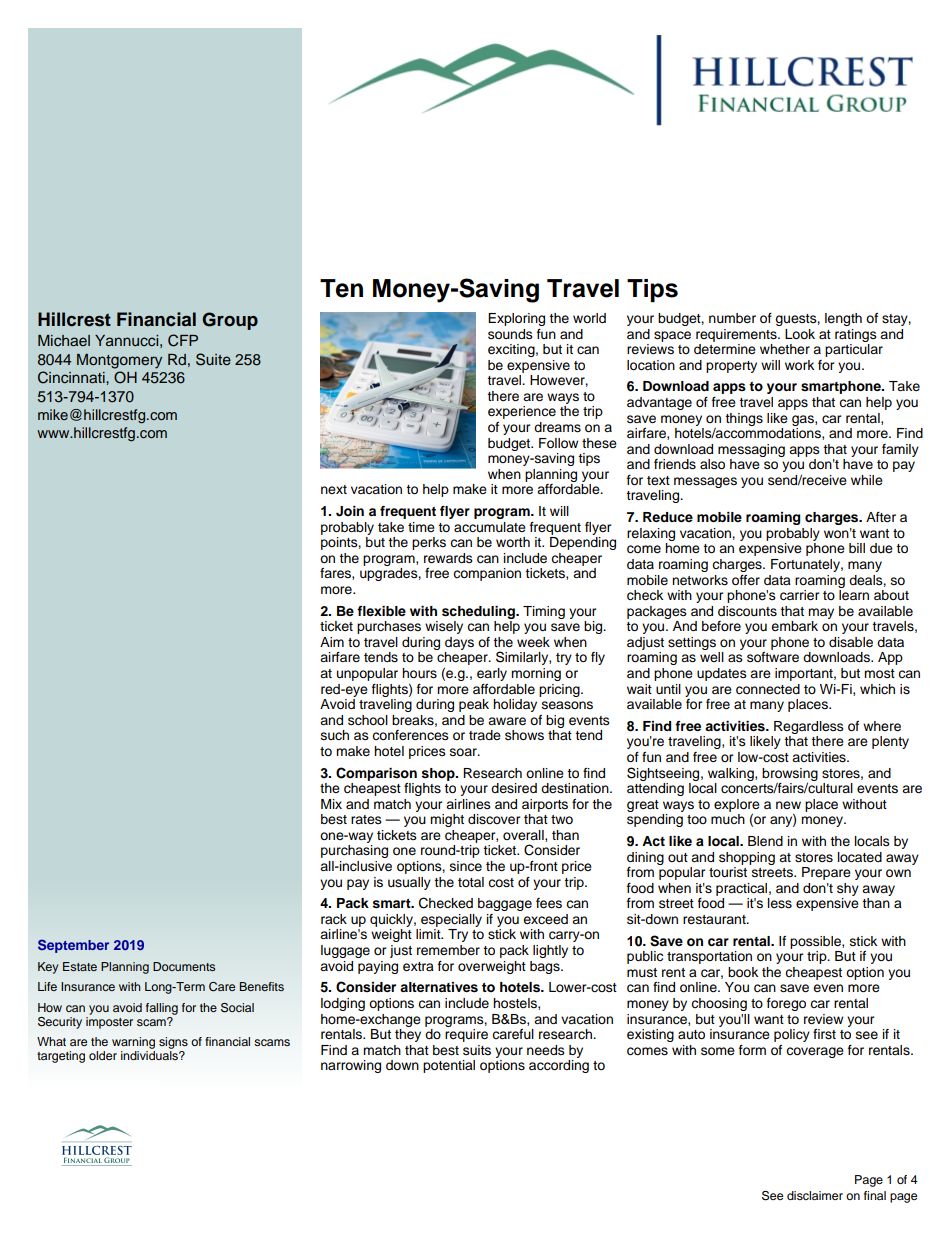  I want to click on such, so click(335, 735).
